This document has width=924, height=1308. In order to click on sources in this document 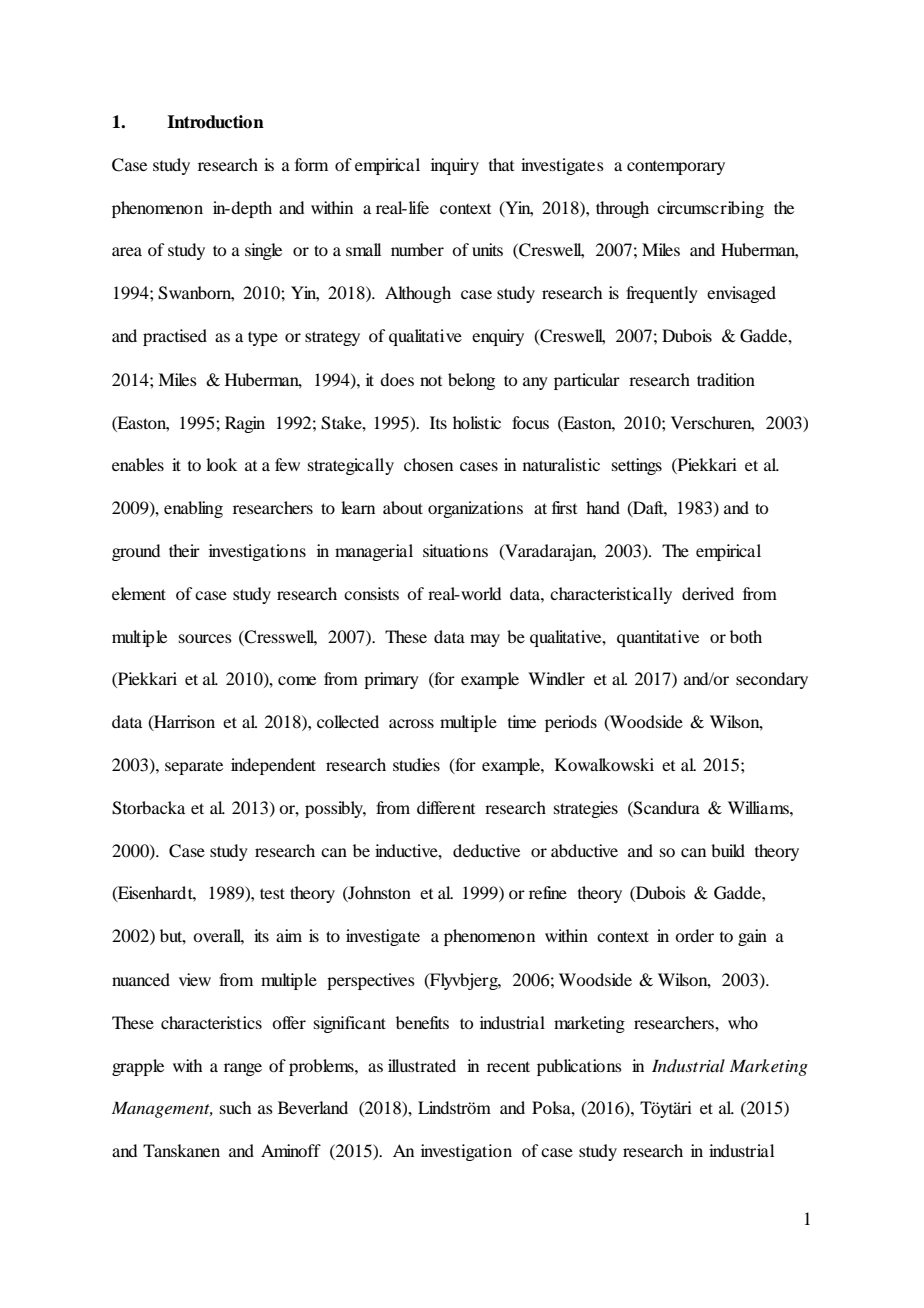, I will do `click(205, 638)`.
